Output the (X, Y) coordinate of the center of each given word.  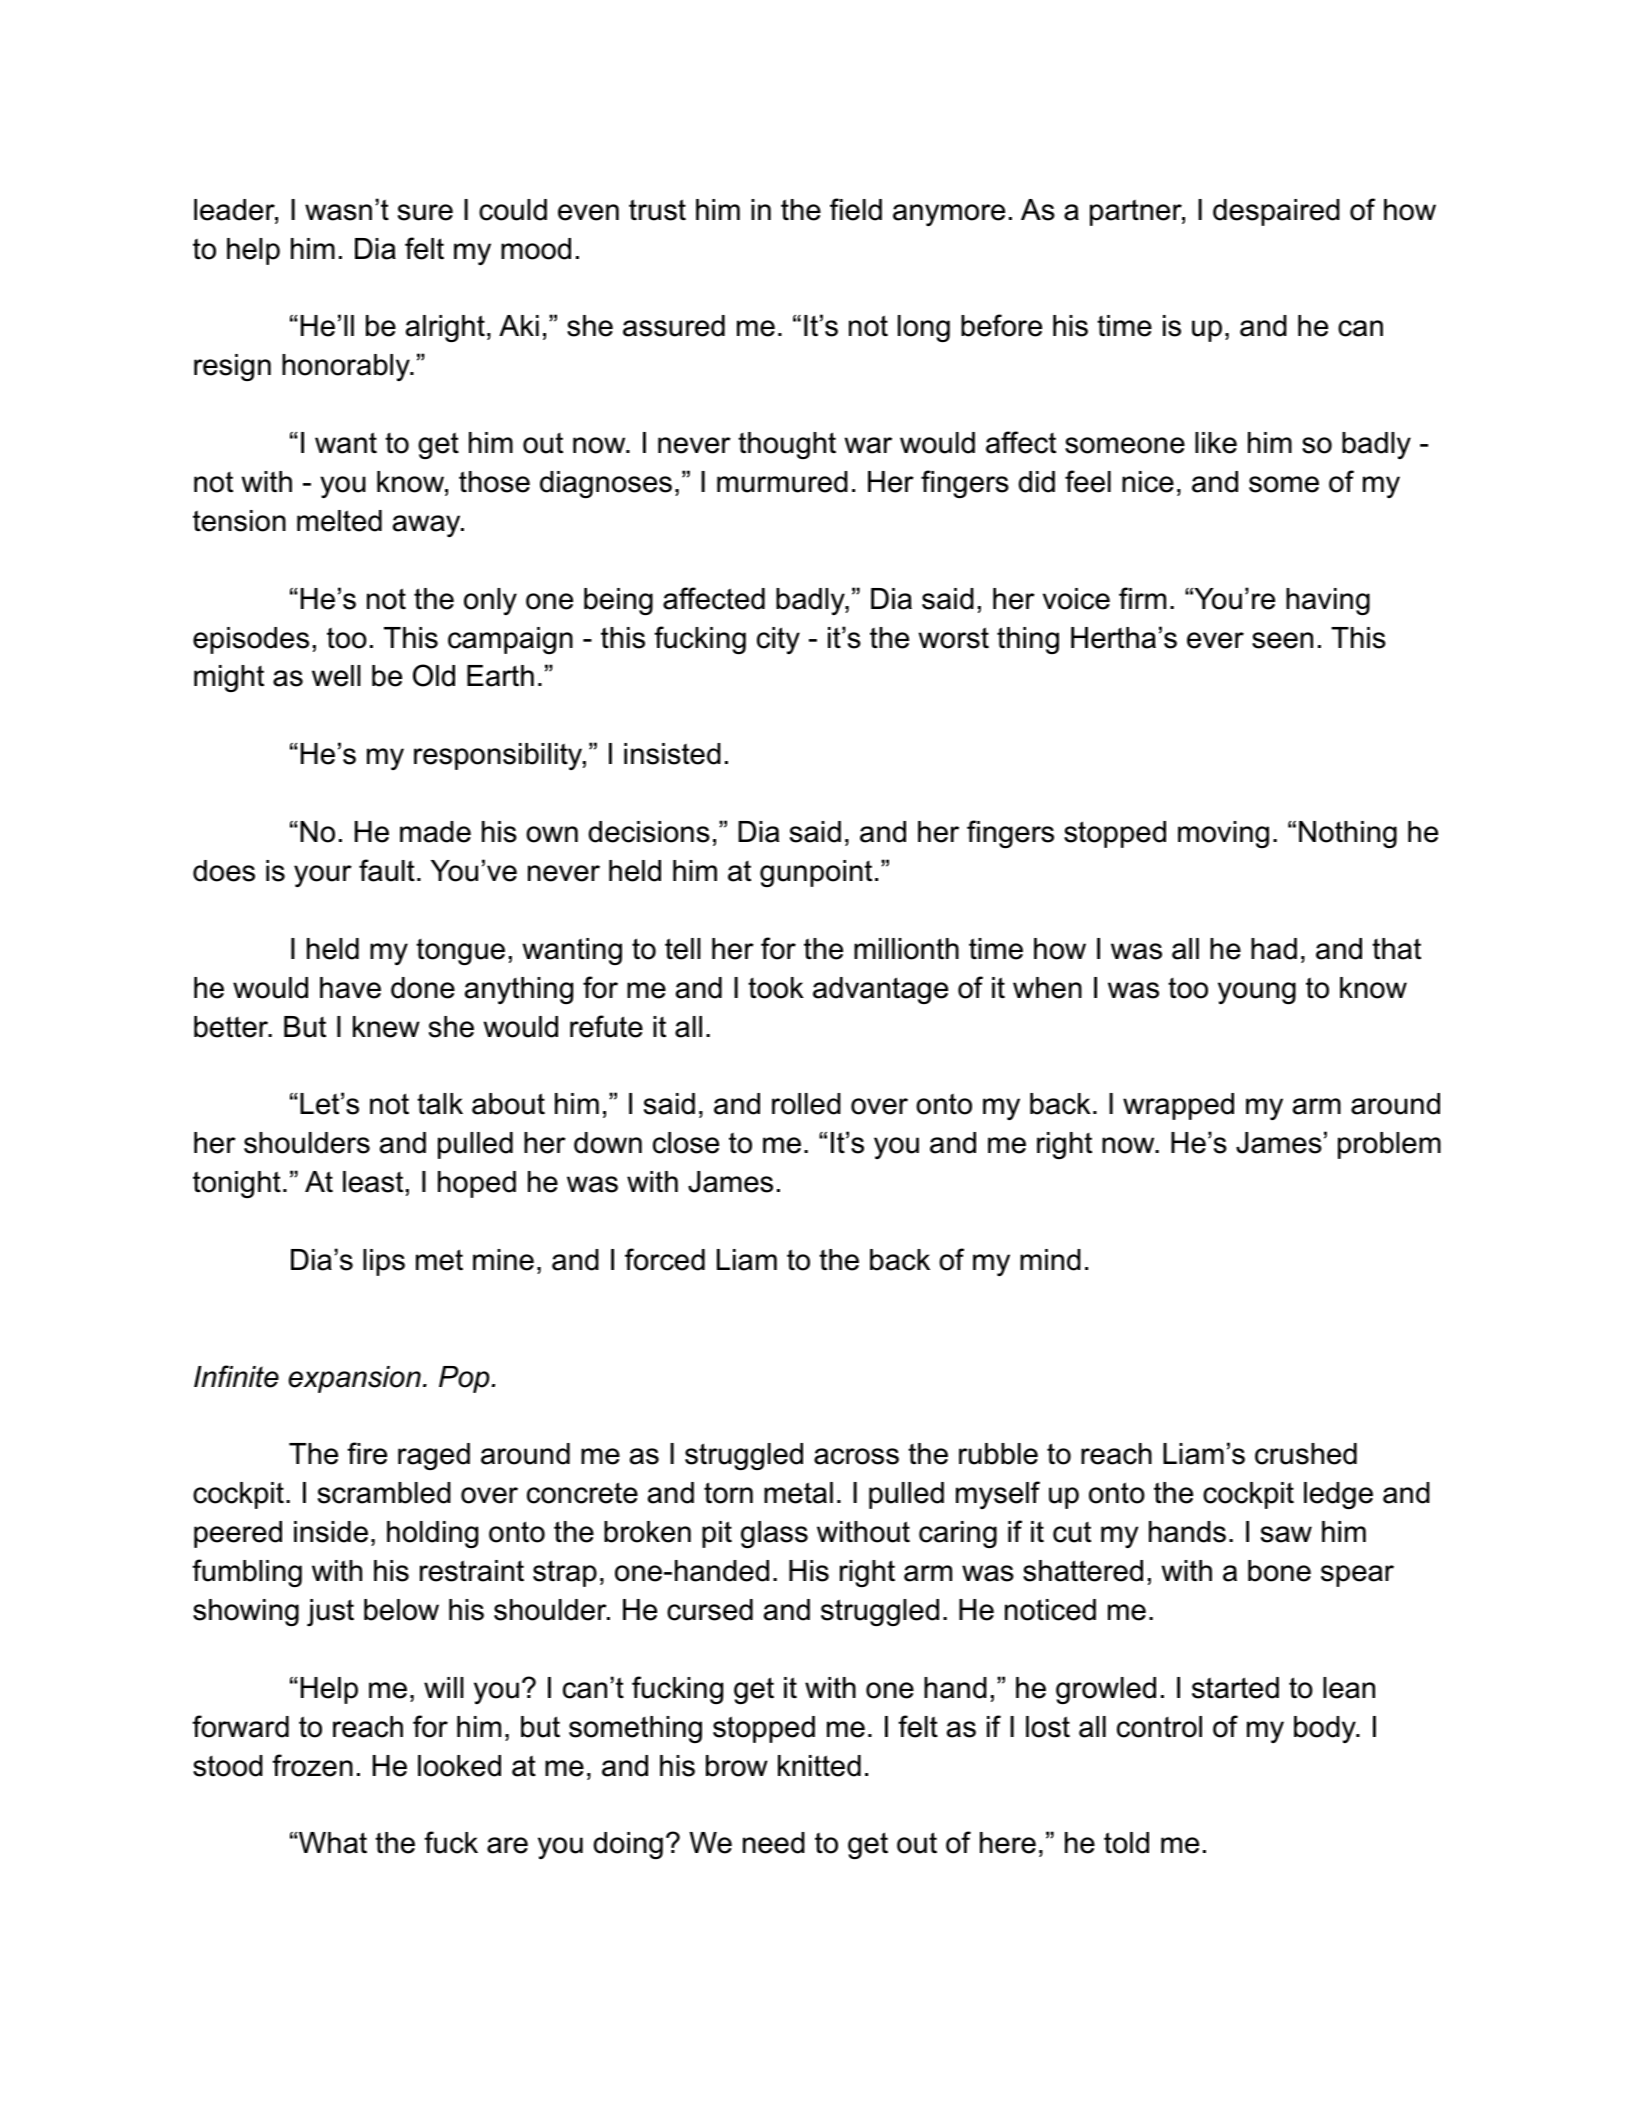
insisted (672, 754)
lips (384, 1262)
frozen (312, 1765)
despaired (1276, 212)
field (856, 209)
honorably (347, 367)
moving (1223, 834)
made (435, 832)
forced (665, 1259)
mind (1050, 1260)
